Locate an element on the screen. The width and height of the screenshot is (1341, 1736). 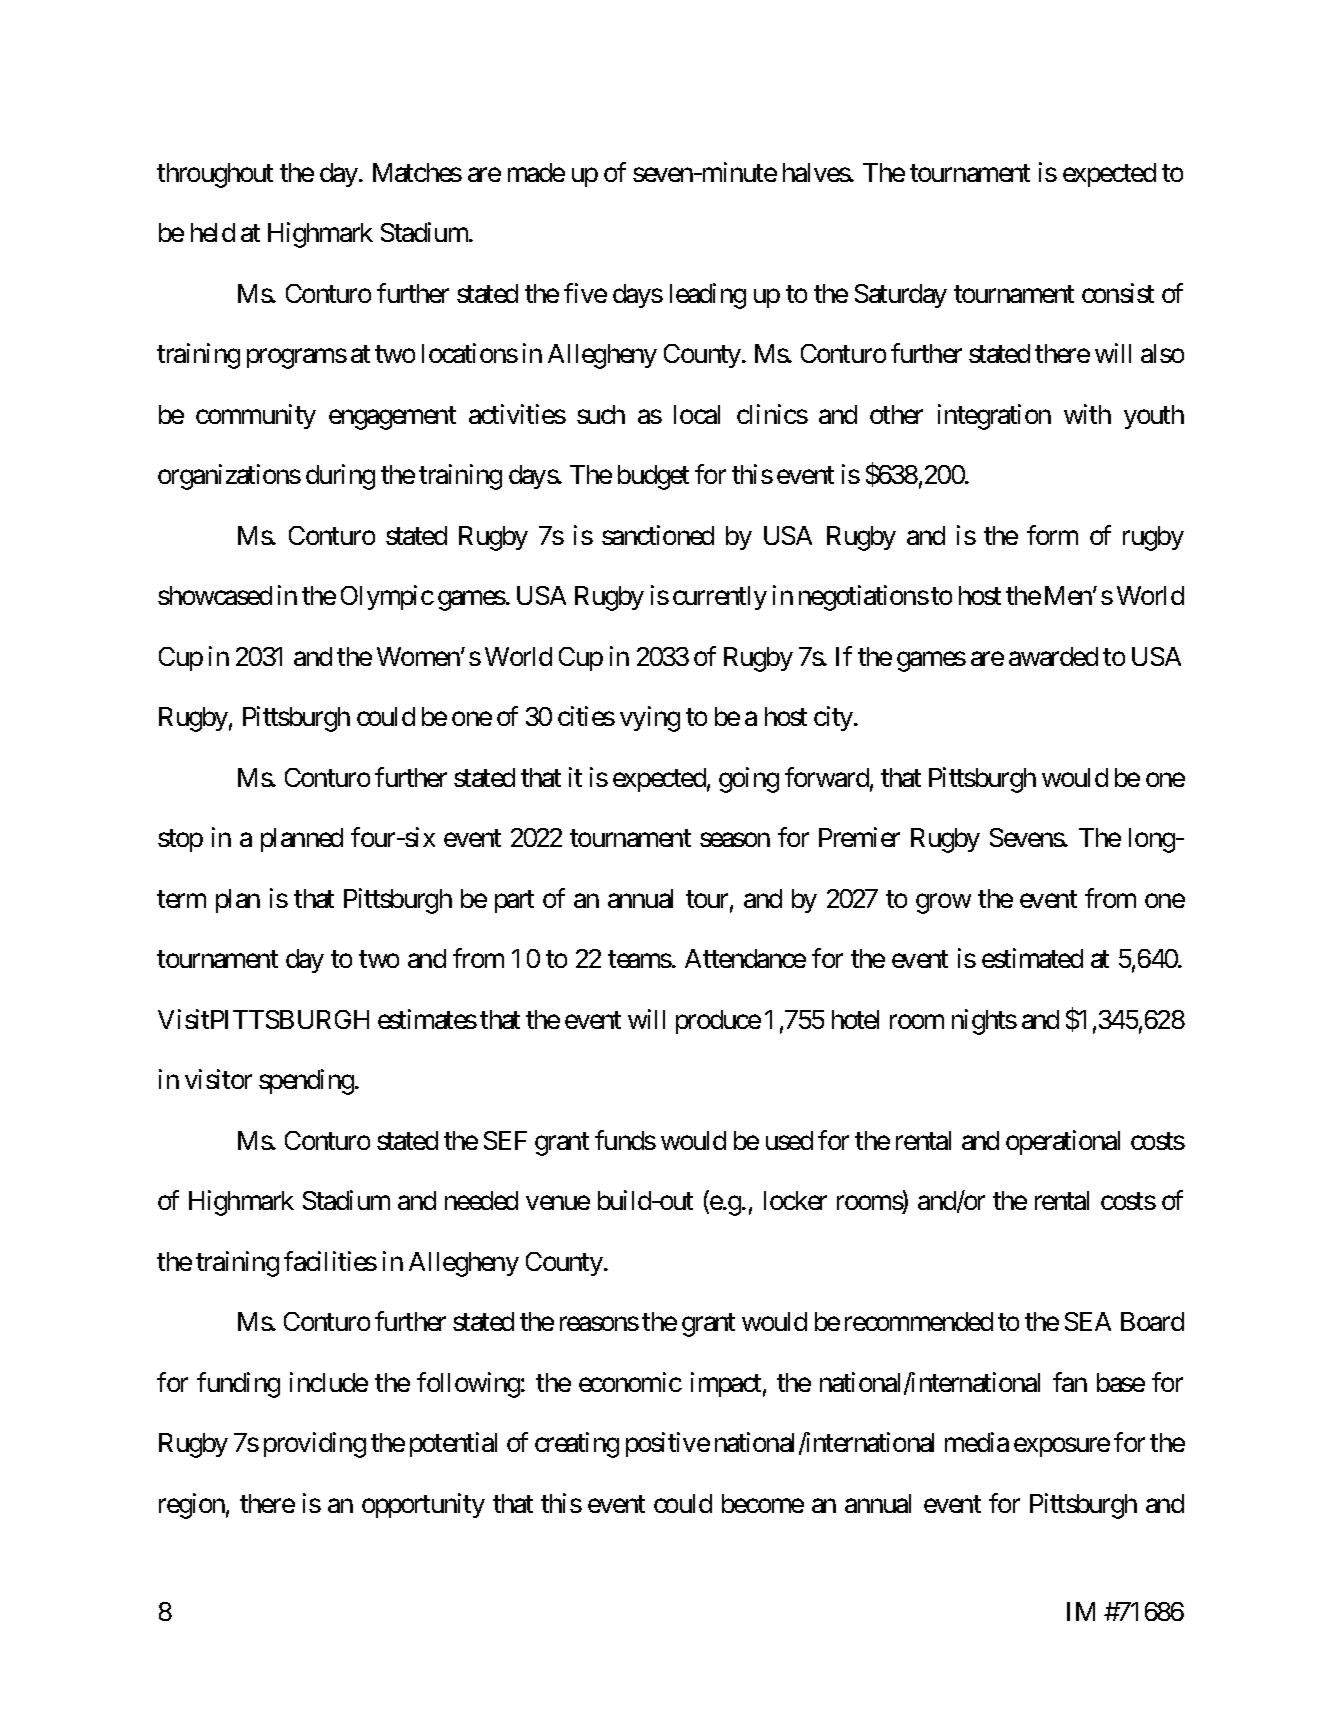
part is located at coordinates (514, 902).
